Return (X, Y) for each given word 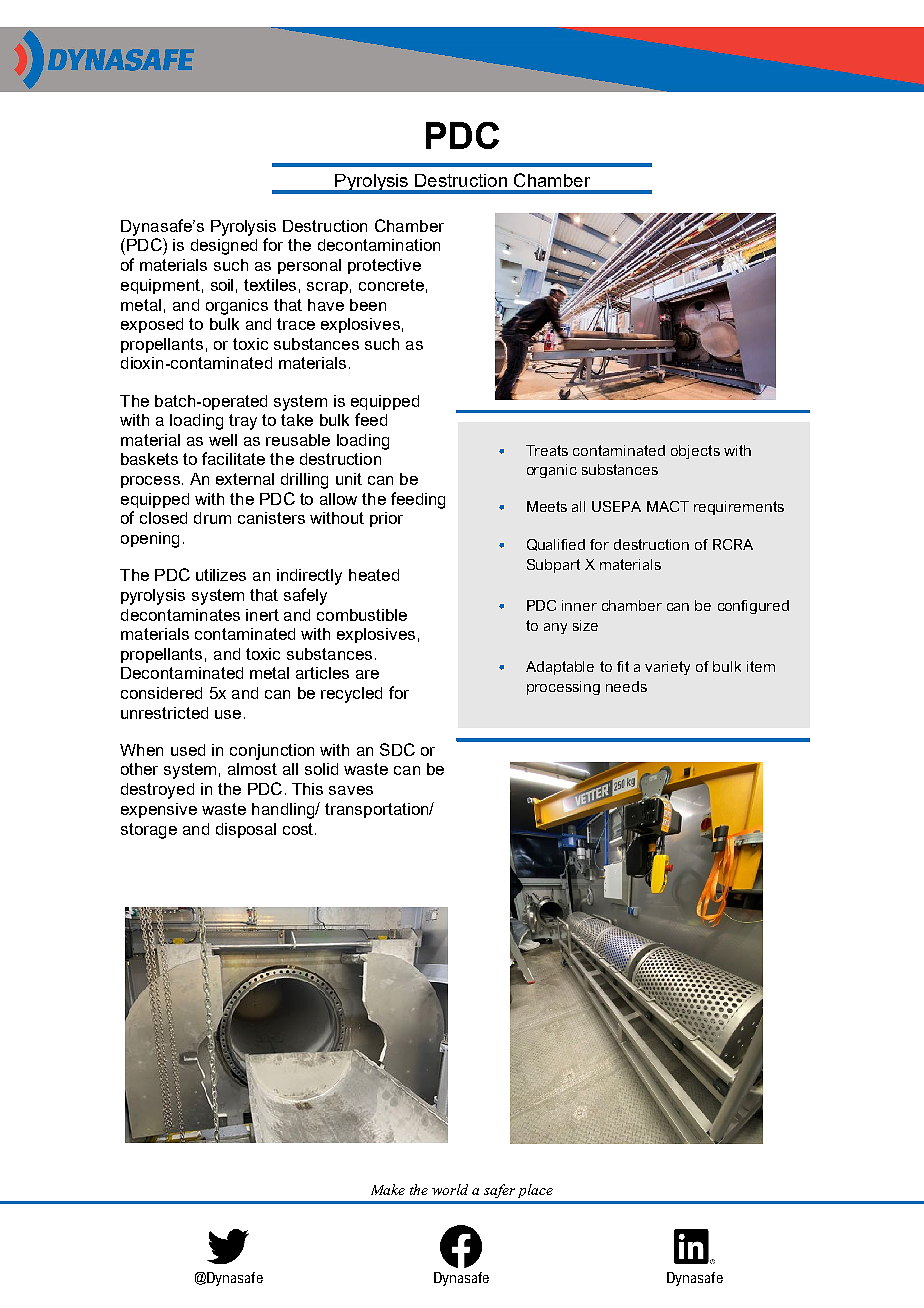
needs (626, 686)
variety (667, 668)
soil (222, 285)
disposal (246, 830)
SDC (397, 749)
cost (299, 829)
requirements (739, 508)
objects (695, 452)
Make (388, 1189)
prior (386, 519)
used (188, 750)
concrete (391, 285)
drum (212, 518)
